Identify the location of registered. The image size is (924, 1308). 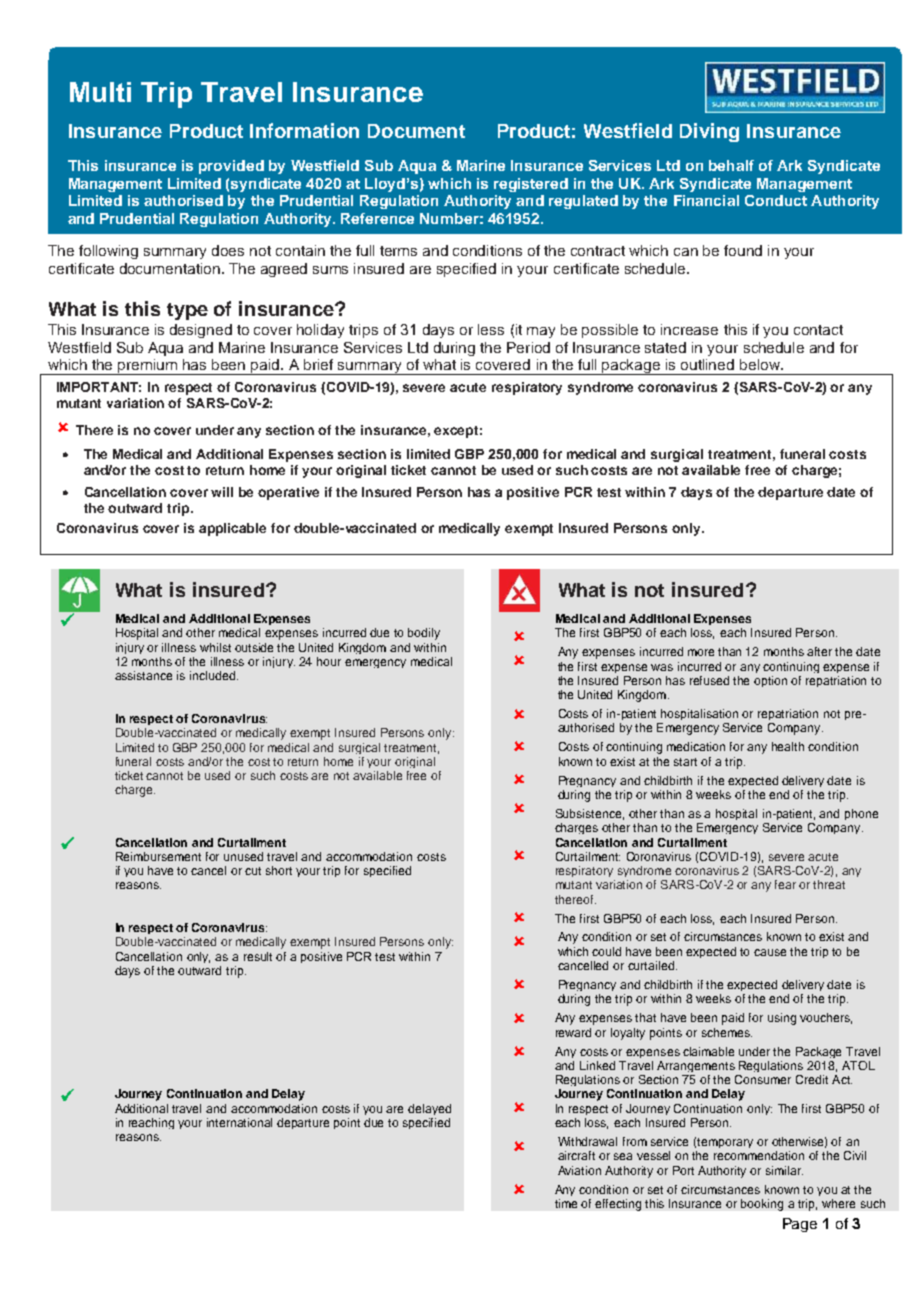
(531, 185).
